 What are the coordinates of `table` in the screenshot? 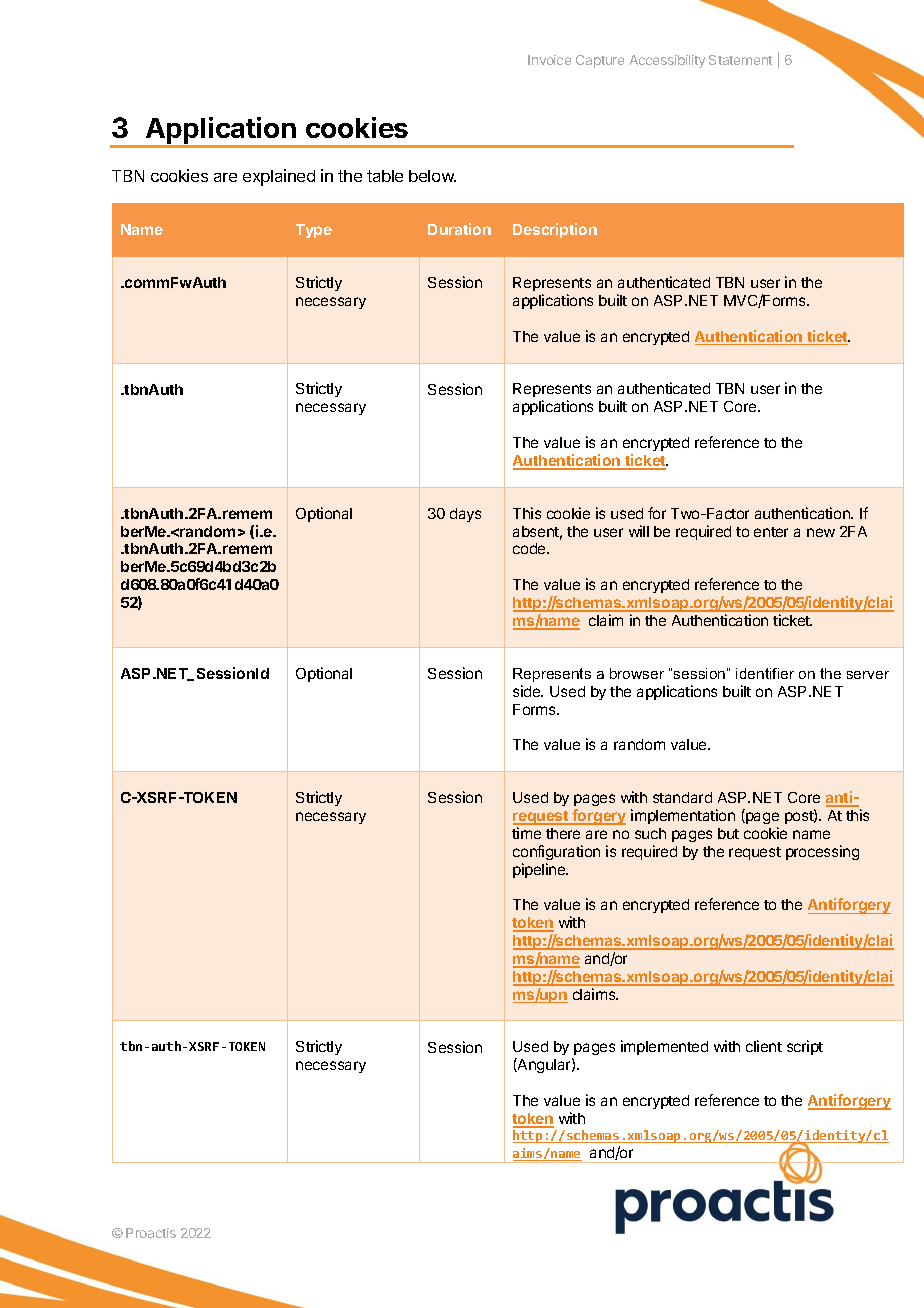 It's located at (385, 176).
